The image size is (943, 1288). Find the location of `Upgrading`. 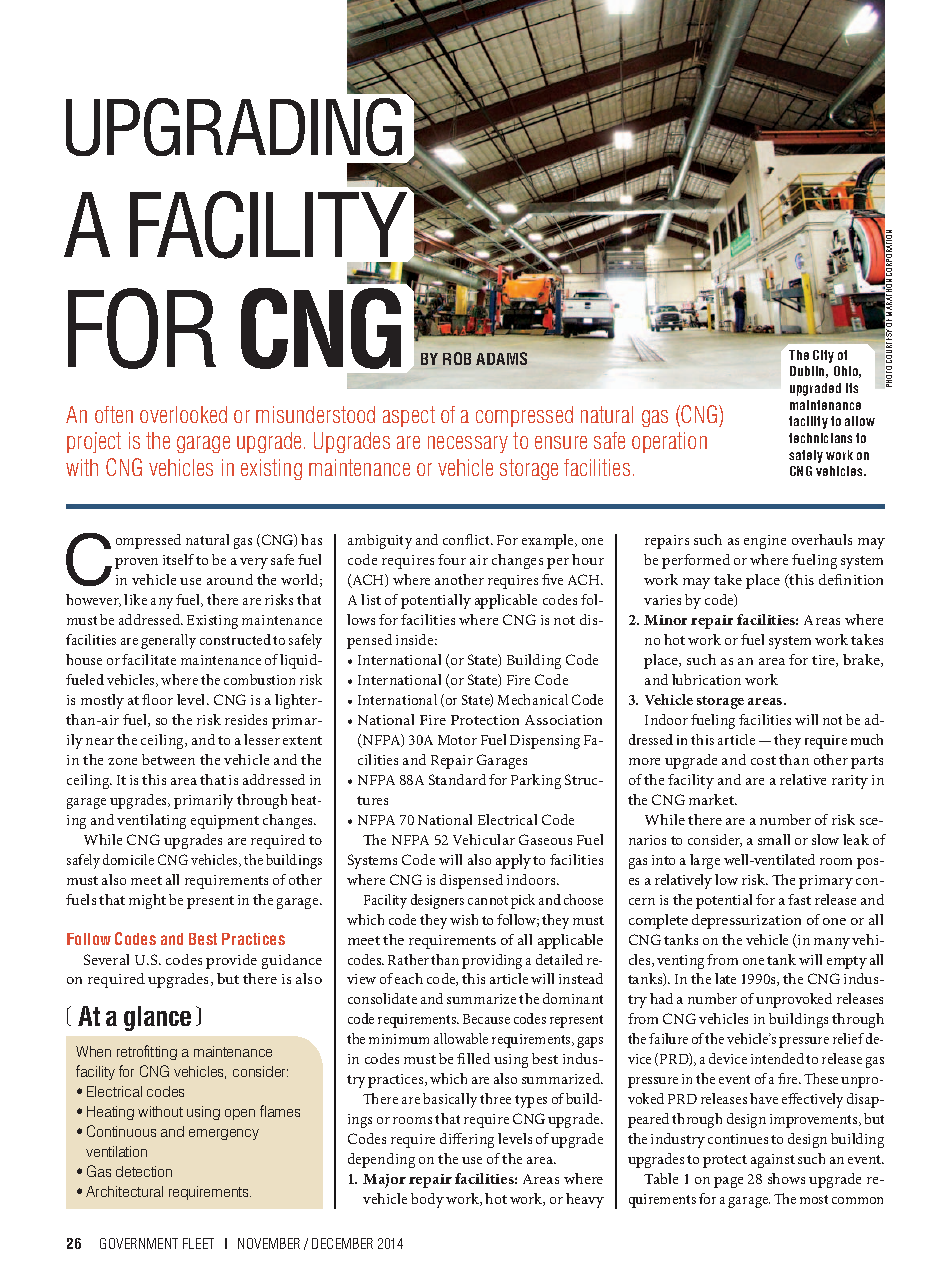

Upgrading is located at coordinates (234, 127).
